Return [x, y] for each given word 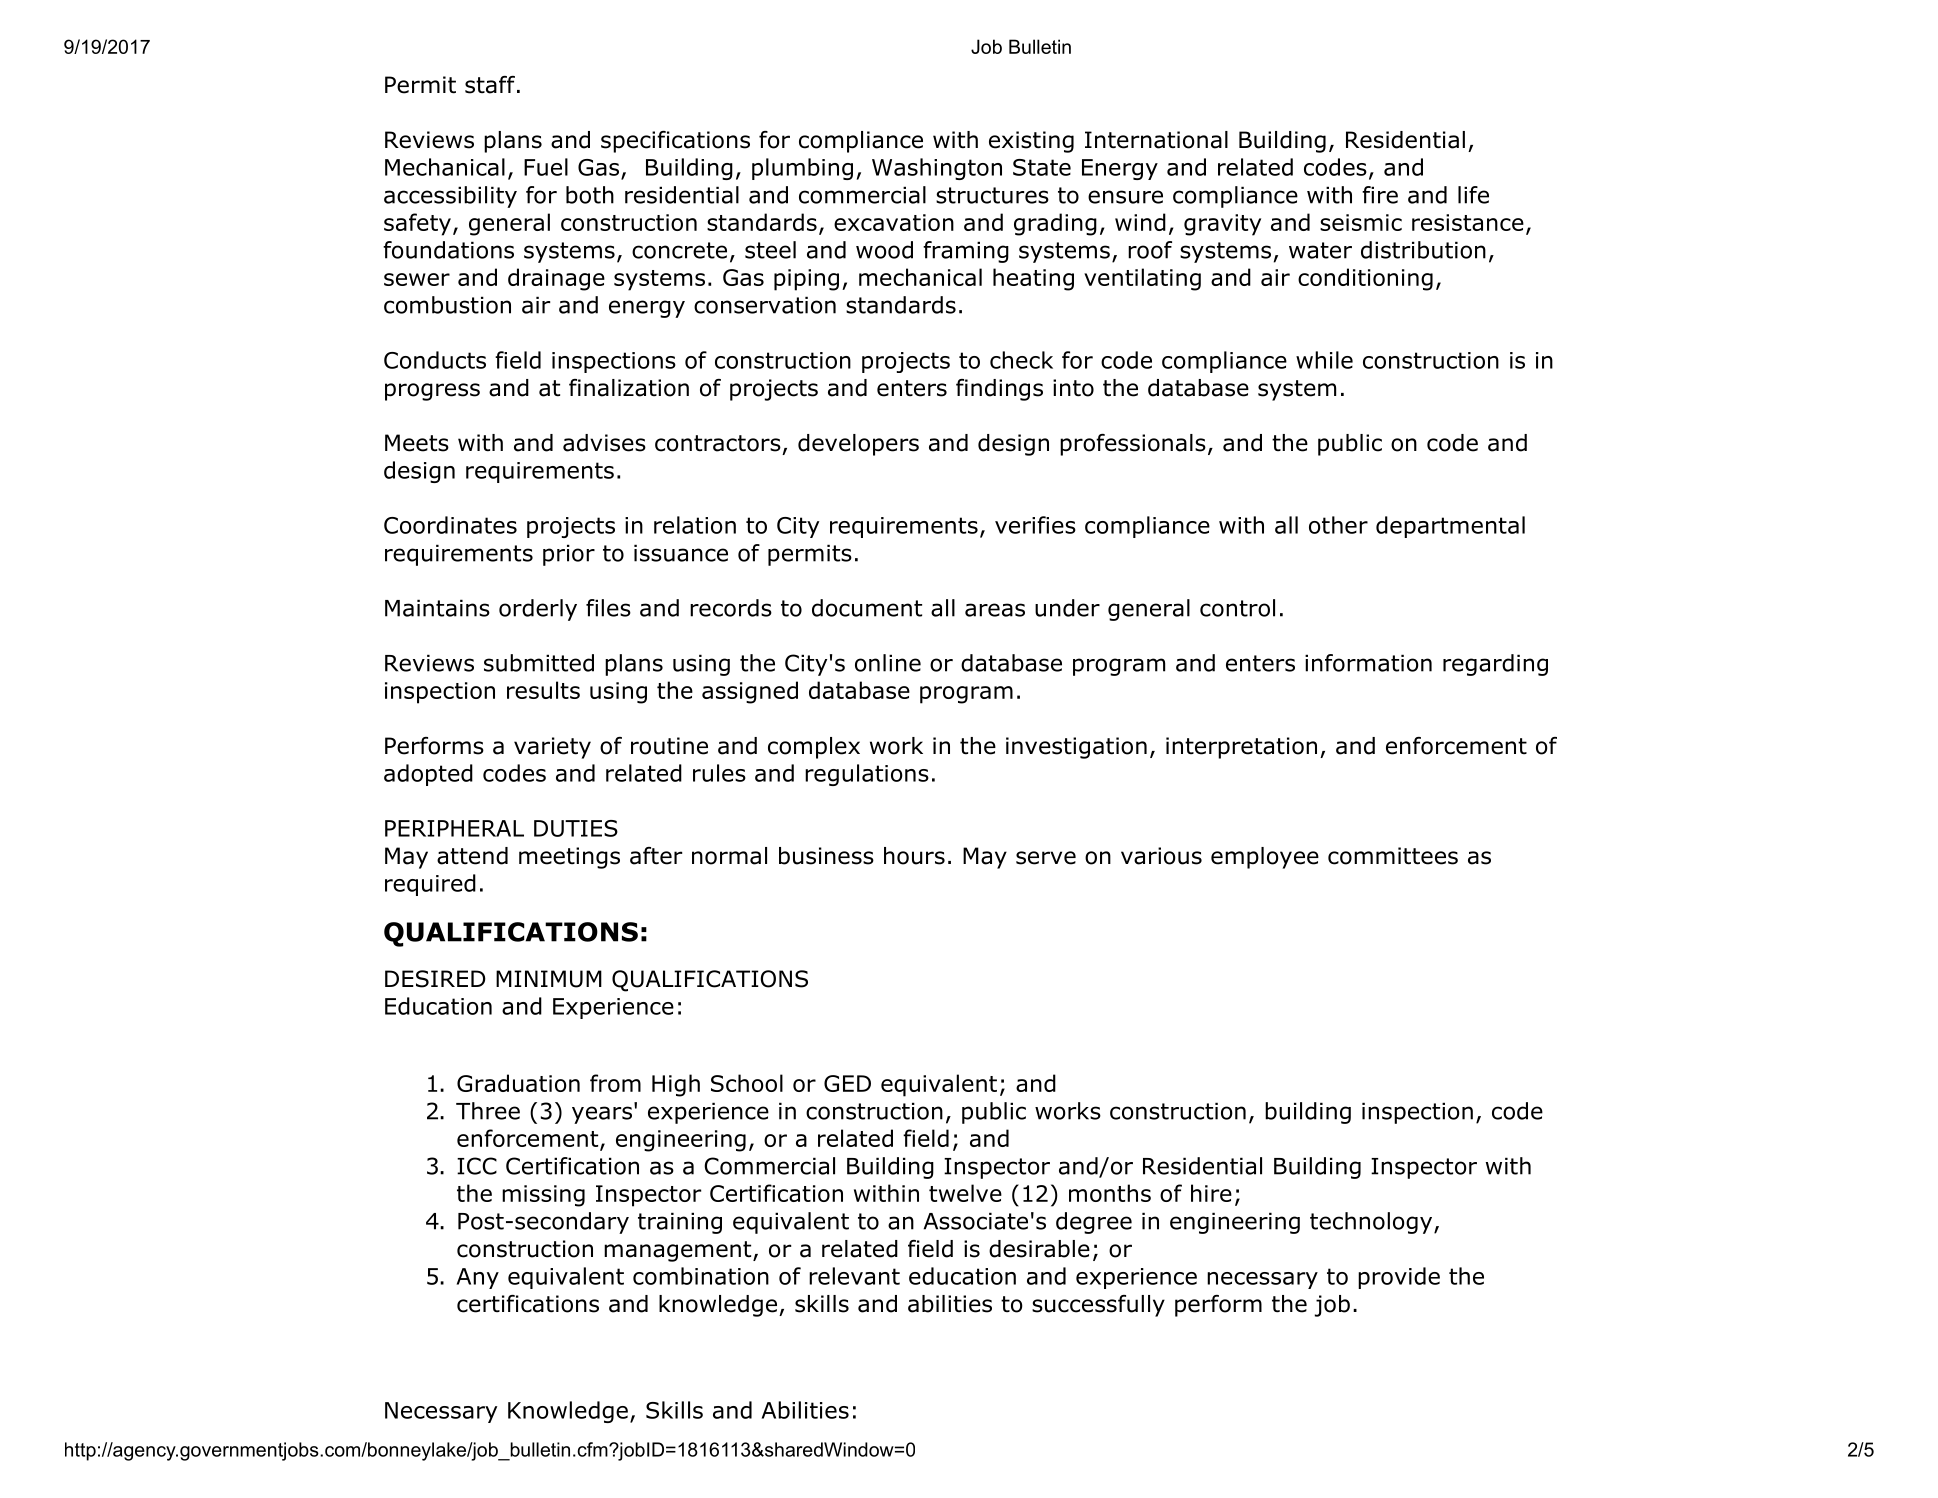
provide [1399, 1278]
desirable [1039, 1249]
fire [1380, 195]
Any [478, 1278]
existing [1031, 142]
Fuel [546, 167]
